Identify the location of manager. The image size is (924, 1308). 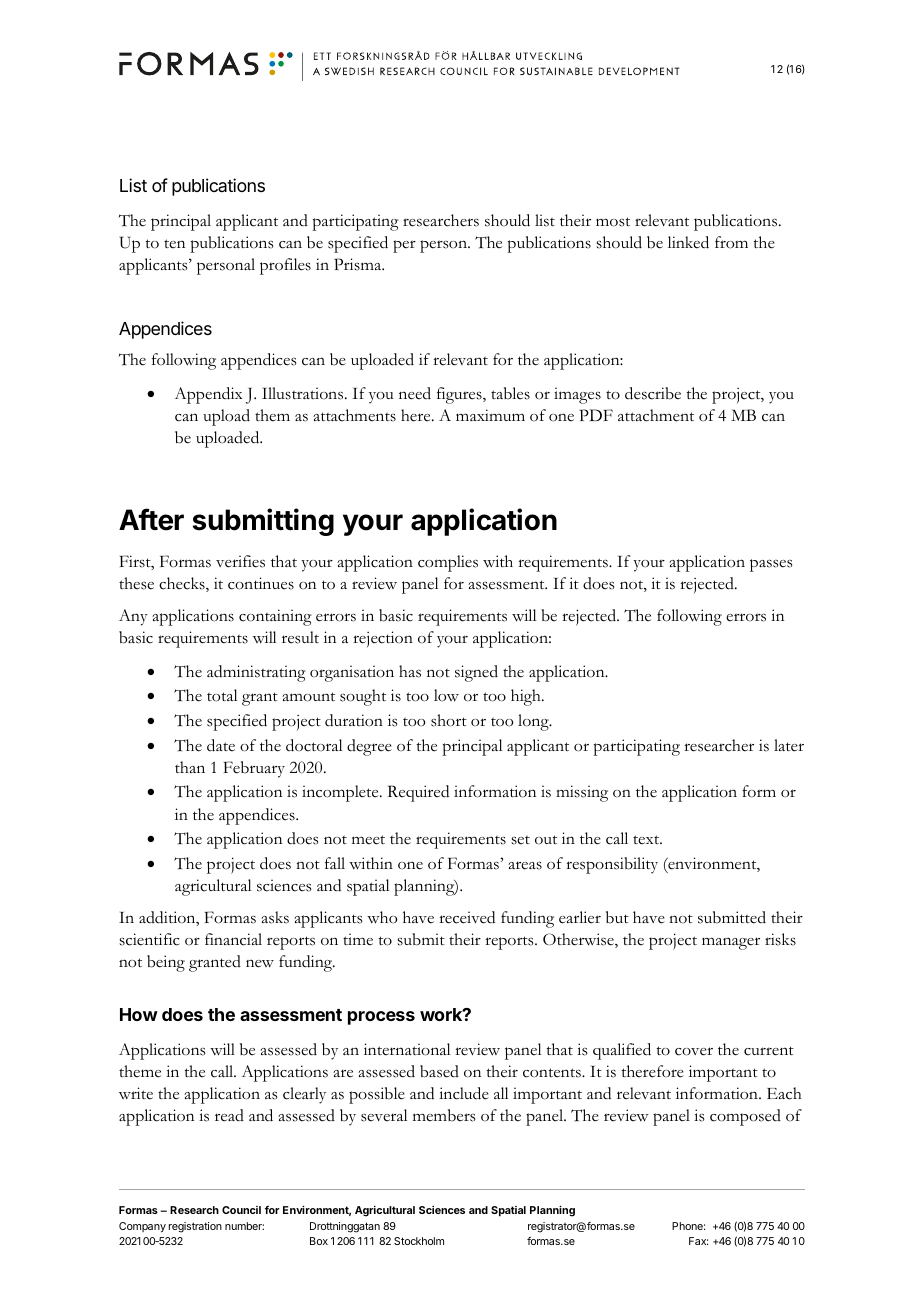
(731, 943).
